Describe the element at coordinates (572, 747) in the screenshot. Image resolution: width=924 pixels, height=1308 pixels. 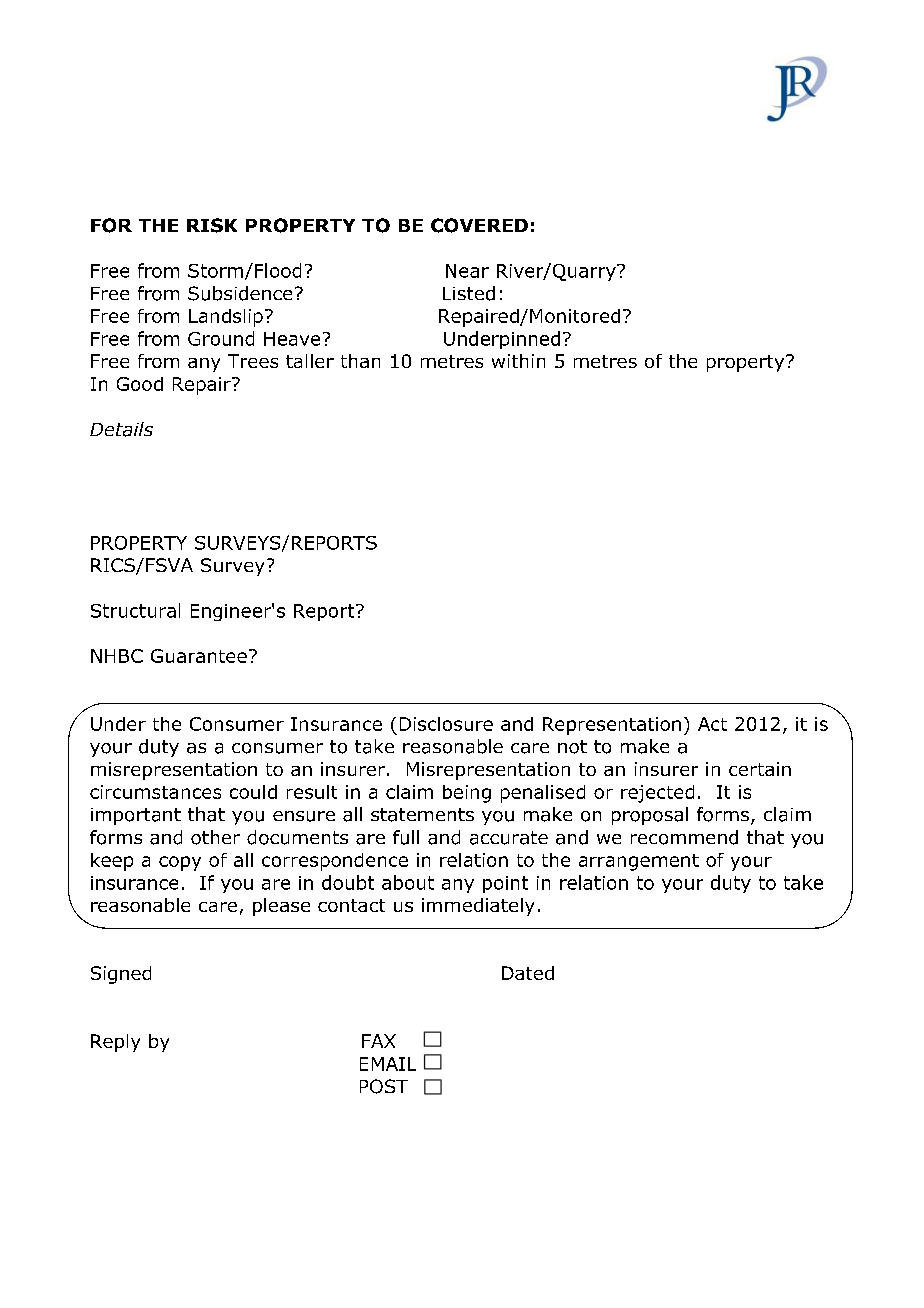
I see `not` at that location.
